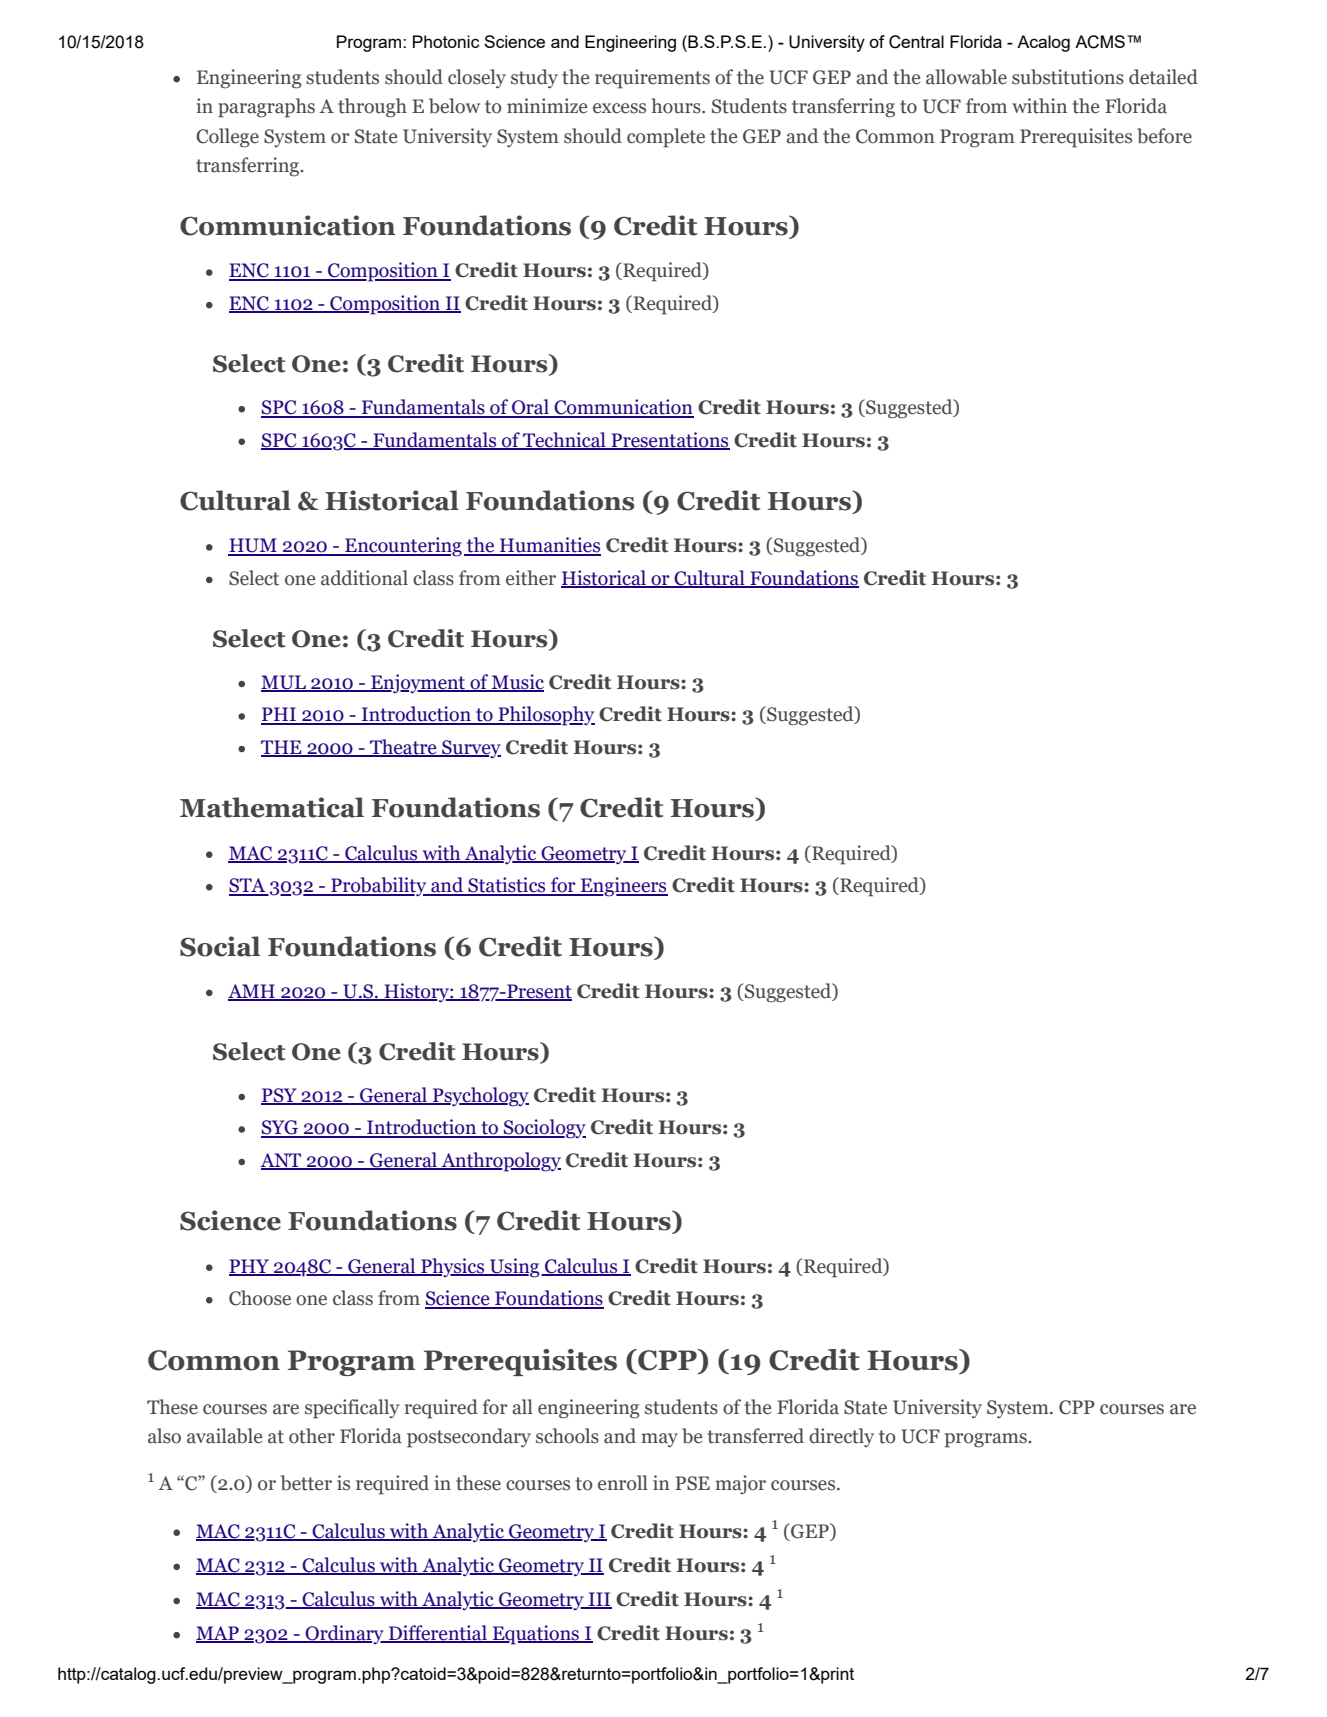 The width and height of the screenshot is (1327, 1717). Describe the element at coordinates (266, 108) in the screenshot. I see `paragraphs` at that location.
